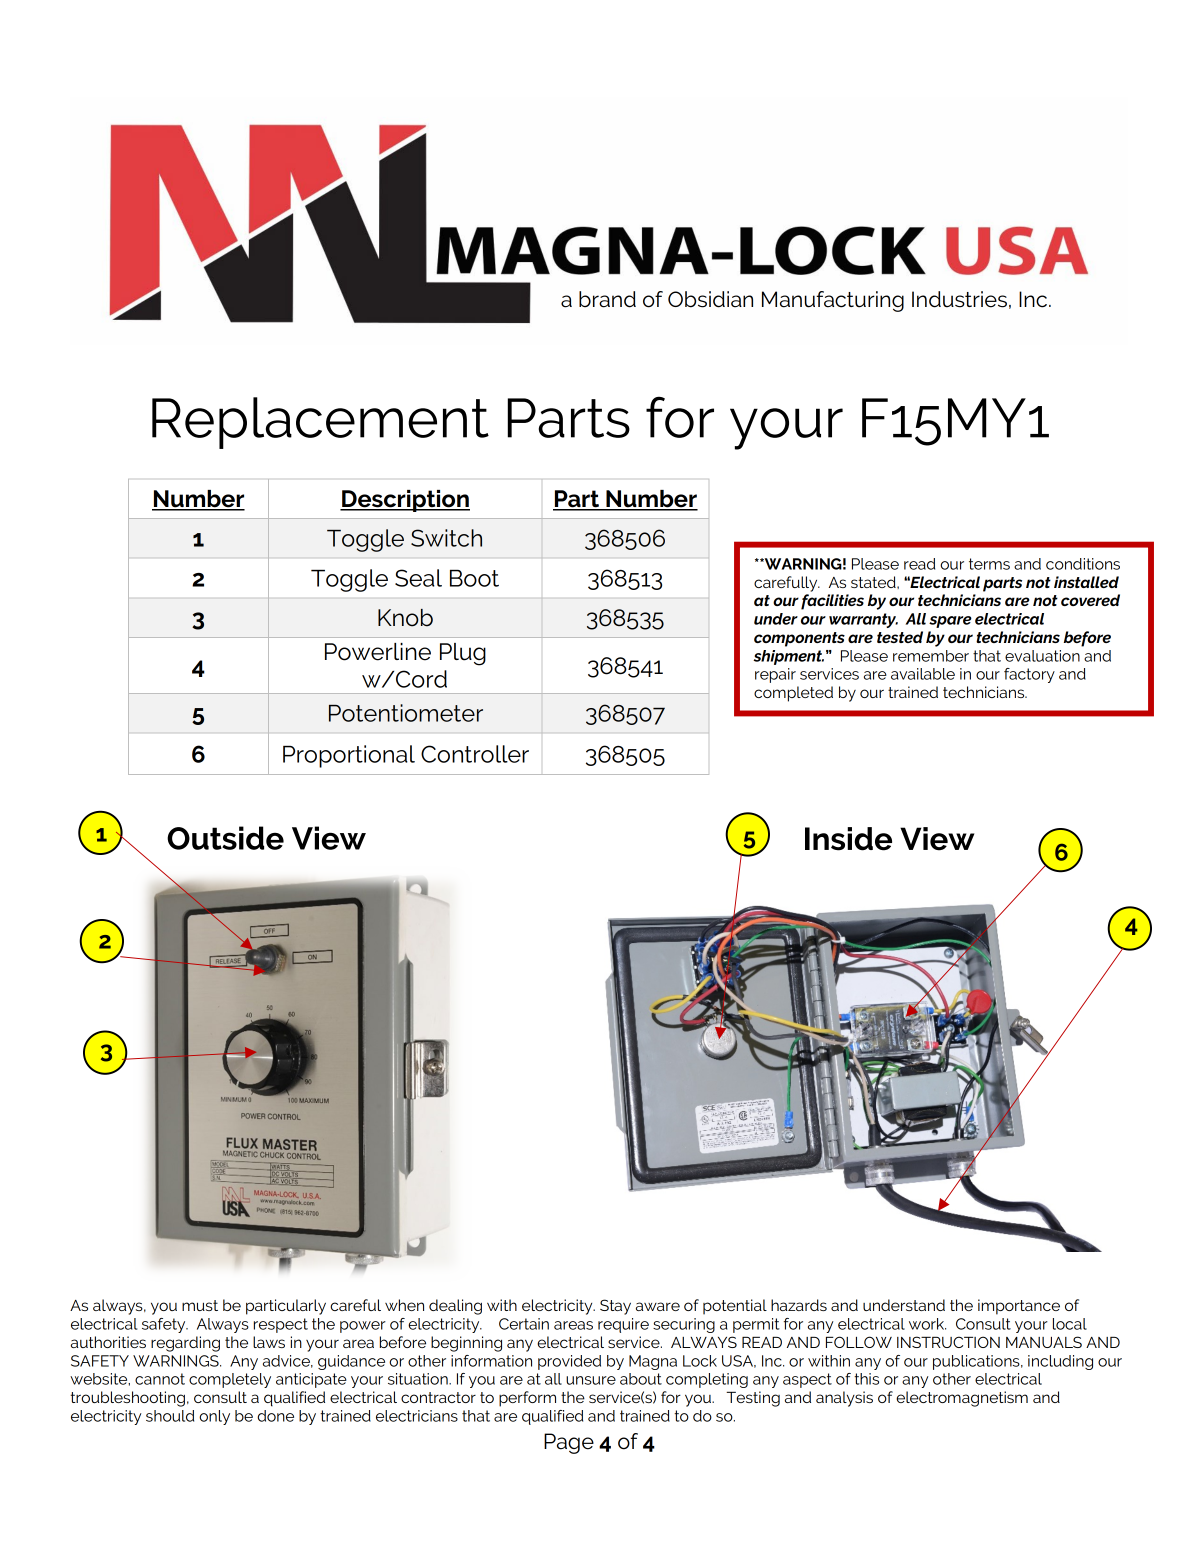 The height and width of the document is (1550, 1198). Describe the element at coordinates (959, 299) in the document. I see `Industries` at that location.
